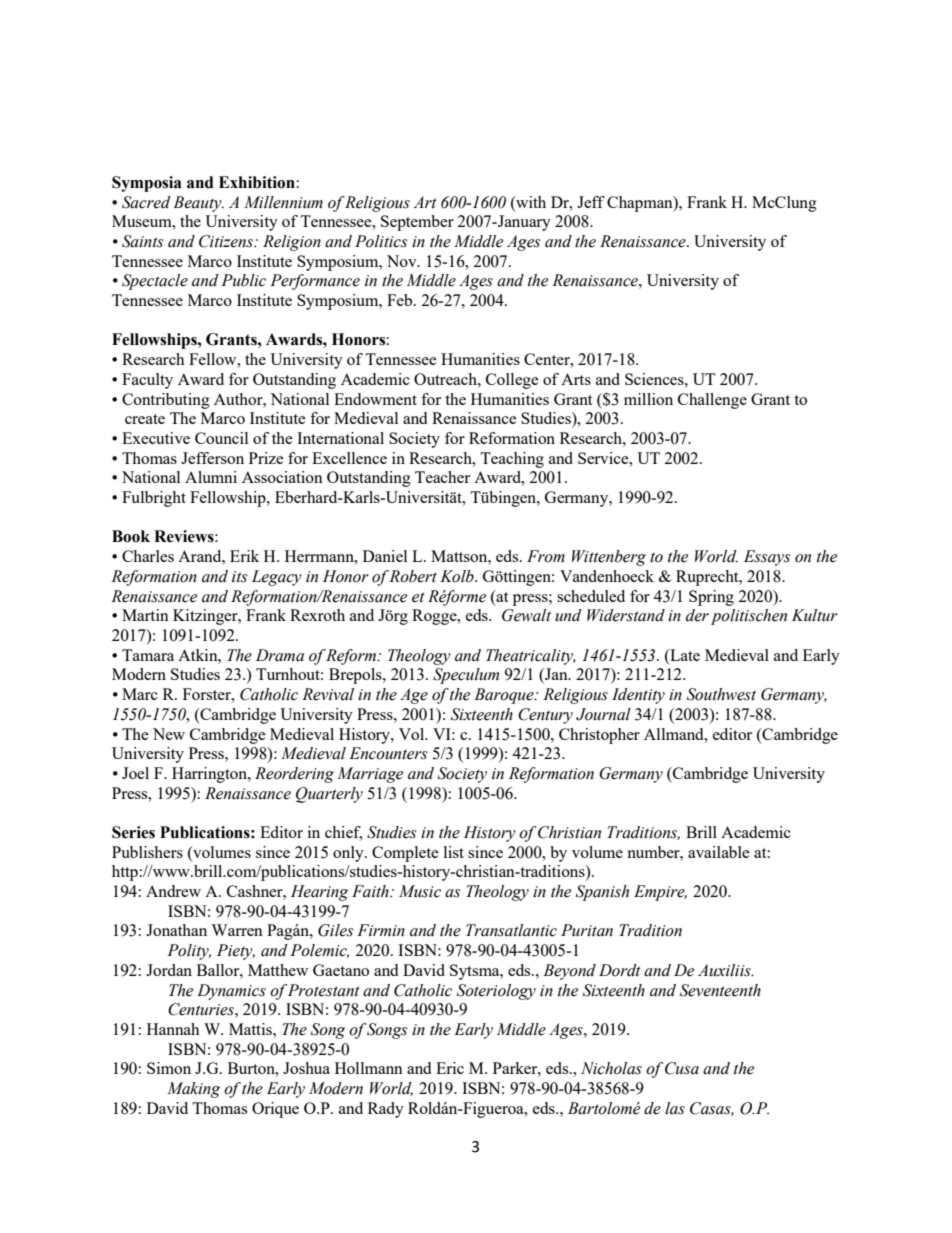 This screenshot has width=952, height=1233. Describe the element at coordinates (576, 379) in the screenshot. I see `Arts` at that location.
